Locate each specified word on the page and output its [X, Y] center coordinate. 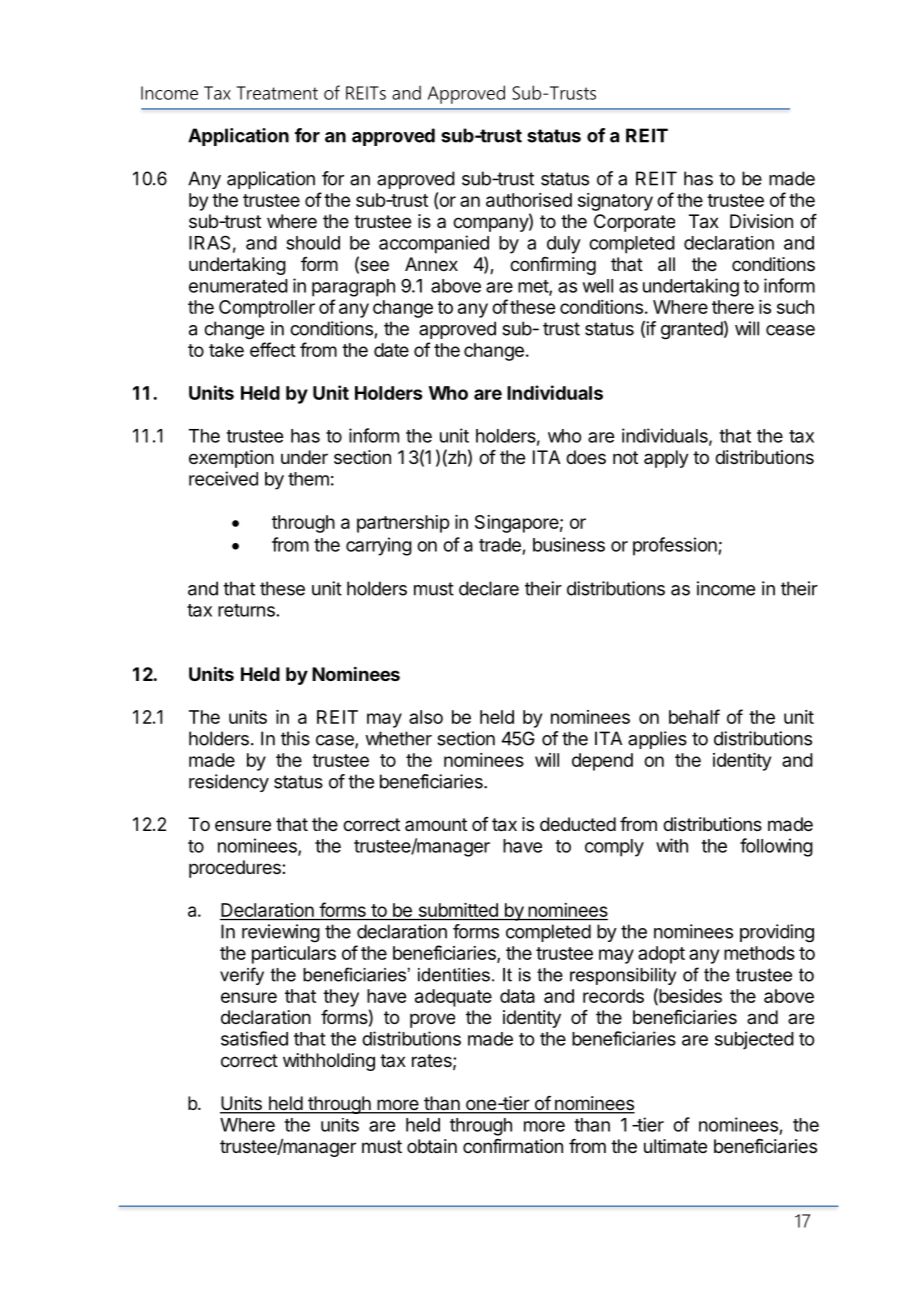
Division [761, 221]
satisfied [254, 1038]
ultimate [675, 1146]
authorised [529, 200]
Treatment [277, 93]
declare [489, 588]
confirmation [513, 1146]
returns [246, 610]
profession [676, 546]
